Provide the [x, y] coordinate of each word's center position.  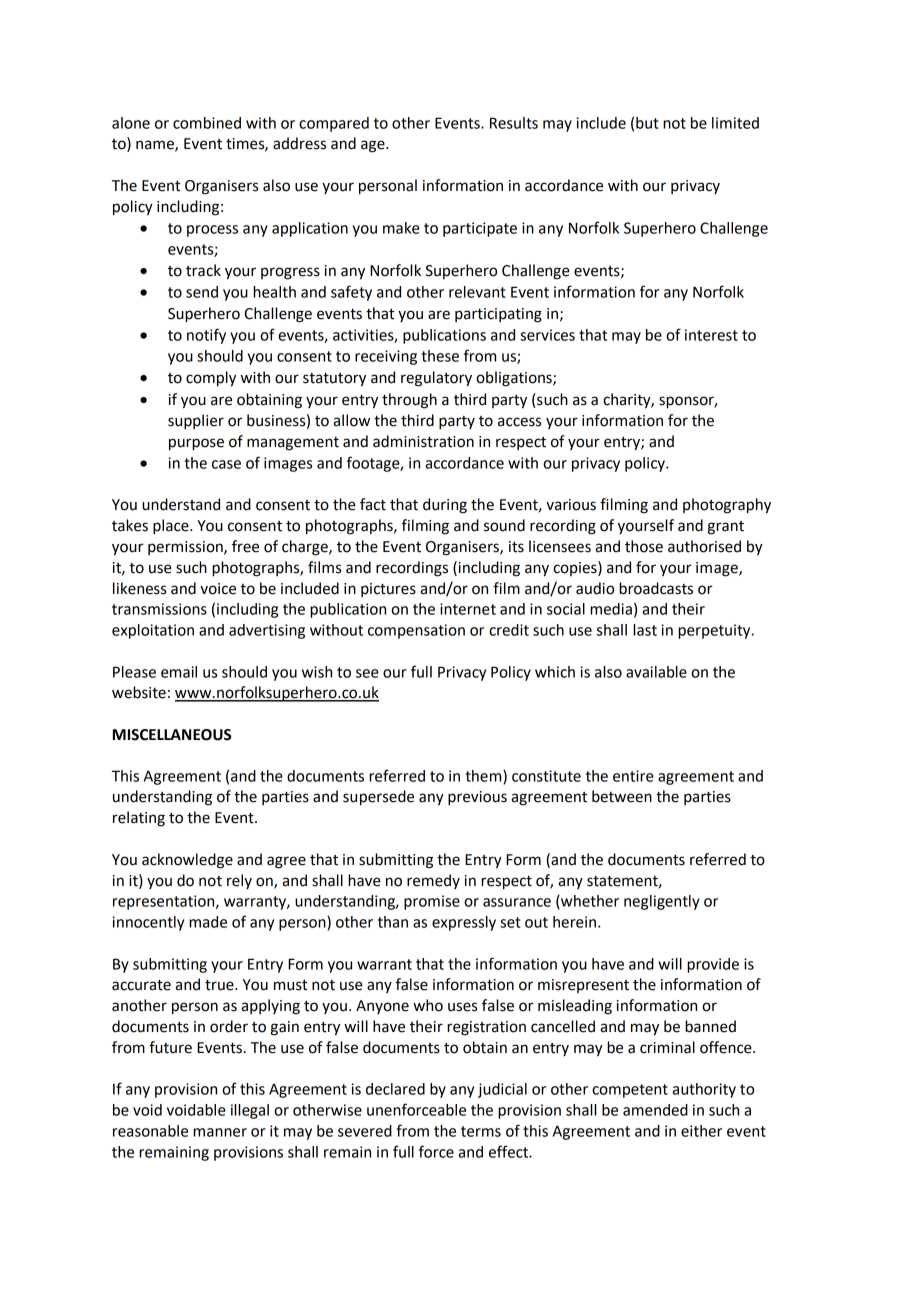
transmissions [159, 609]
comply [211, 379]
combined [207, 123]
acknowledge [187, 861]
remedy [433, 881]
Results [514, 123]
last [645, 630]
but [647, 123]
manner [220, 1132]
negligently [662, 902]
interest [711, 335]
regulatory [436, 379]
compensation [416, 631]
